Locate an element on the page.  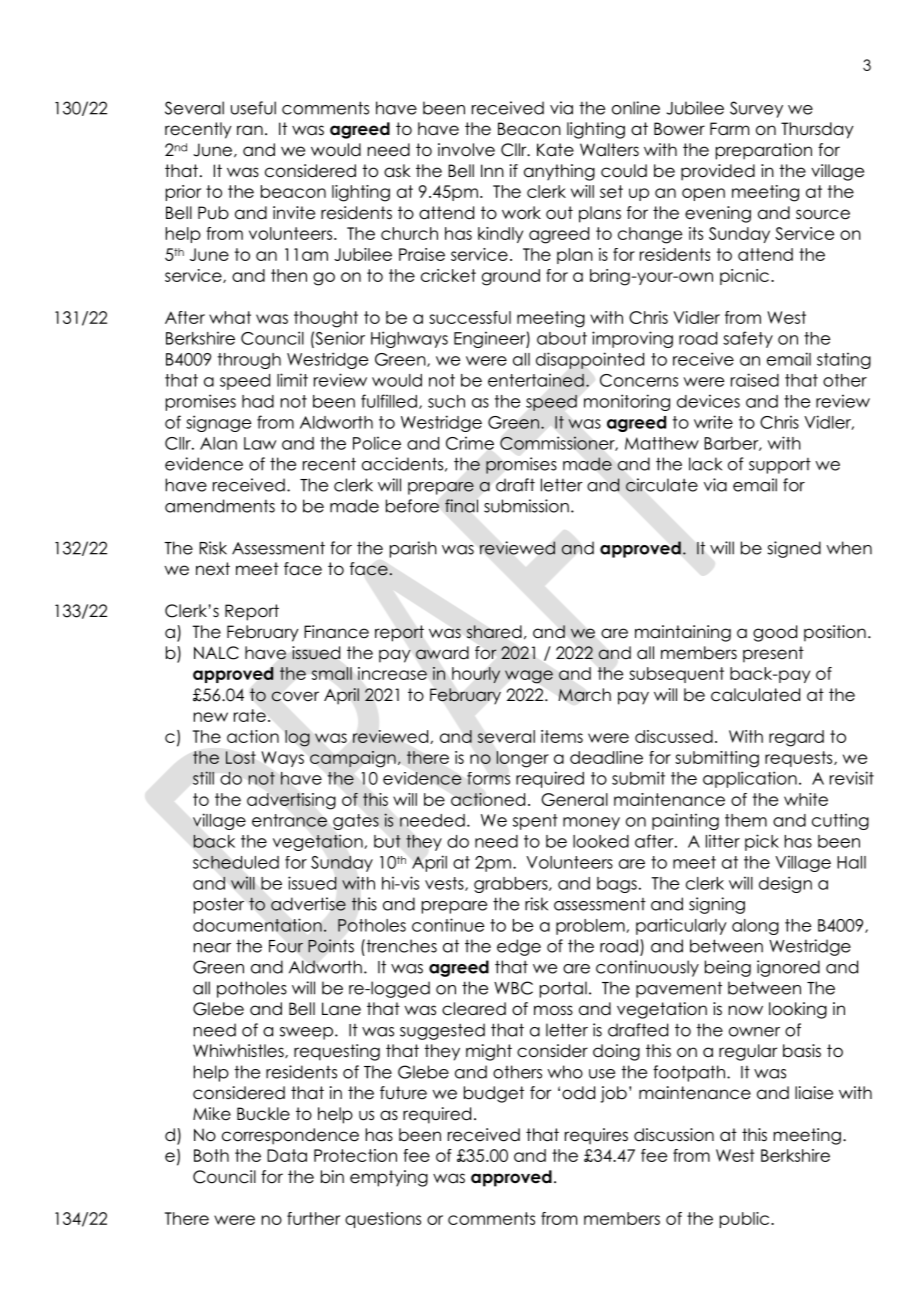
preparation is located at coordinates (764, 151).
